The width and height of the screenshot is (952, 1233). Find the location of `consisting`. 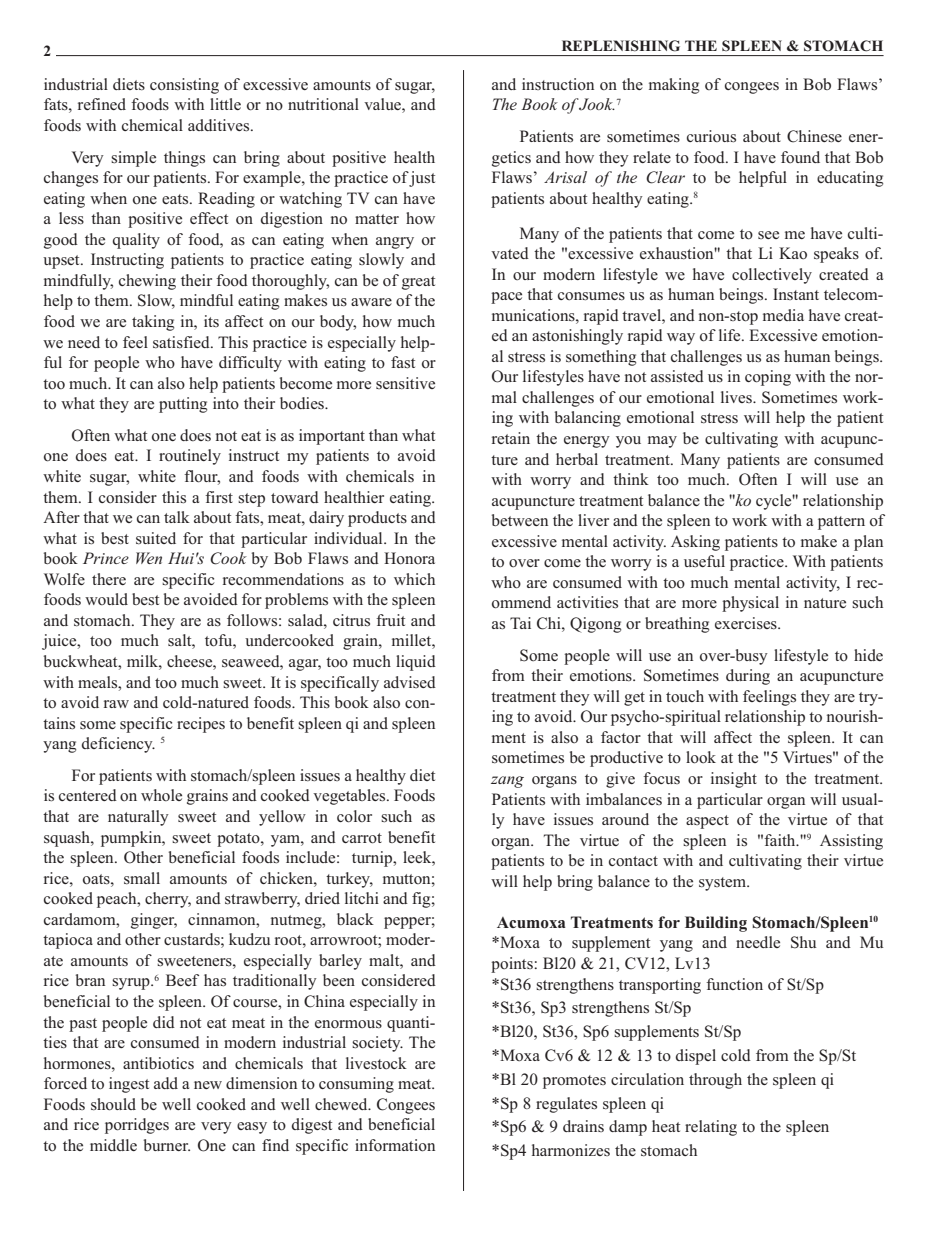

consisting is located at coordinates (184, 86).
